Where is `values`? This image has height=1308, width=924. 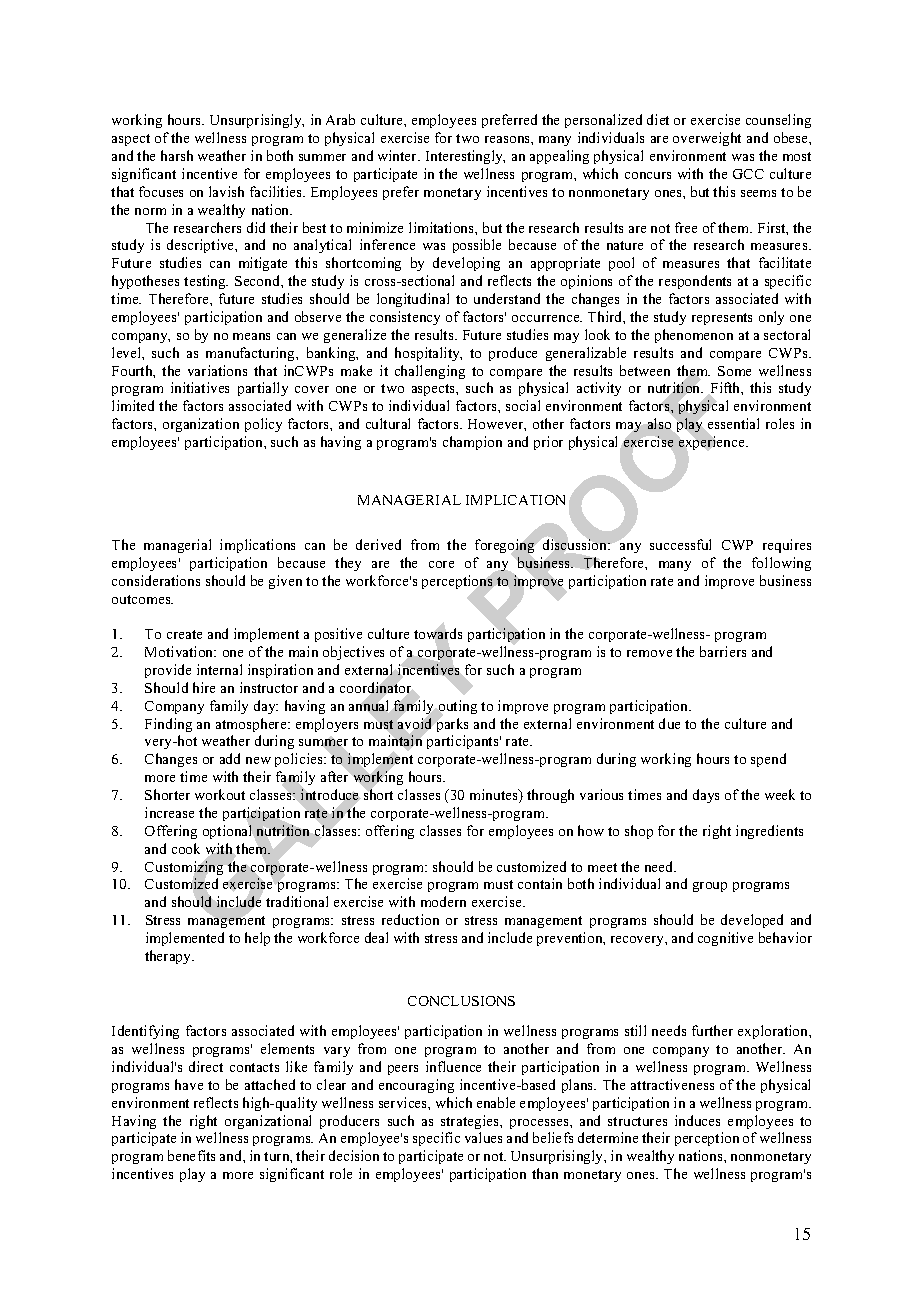 values is located at coordinates (483, 1137).
